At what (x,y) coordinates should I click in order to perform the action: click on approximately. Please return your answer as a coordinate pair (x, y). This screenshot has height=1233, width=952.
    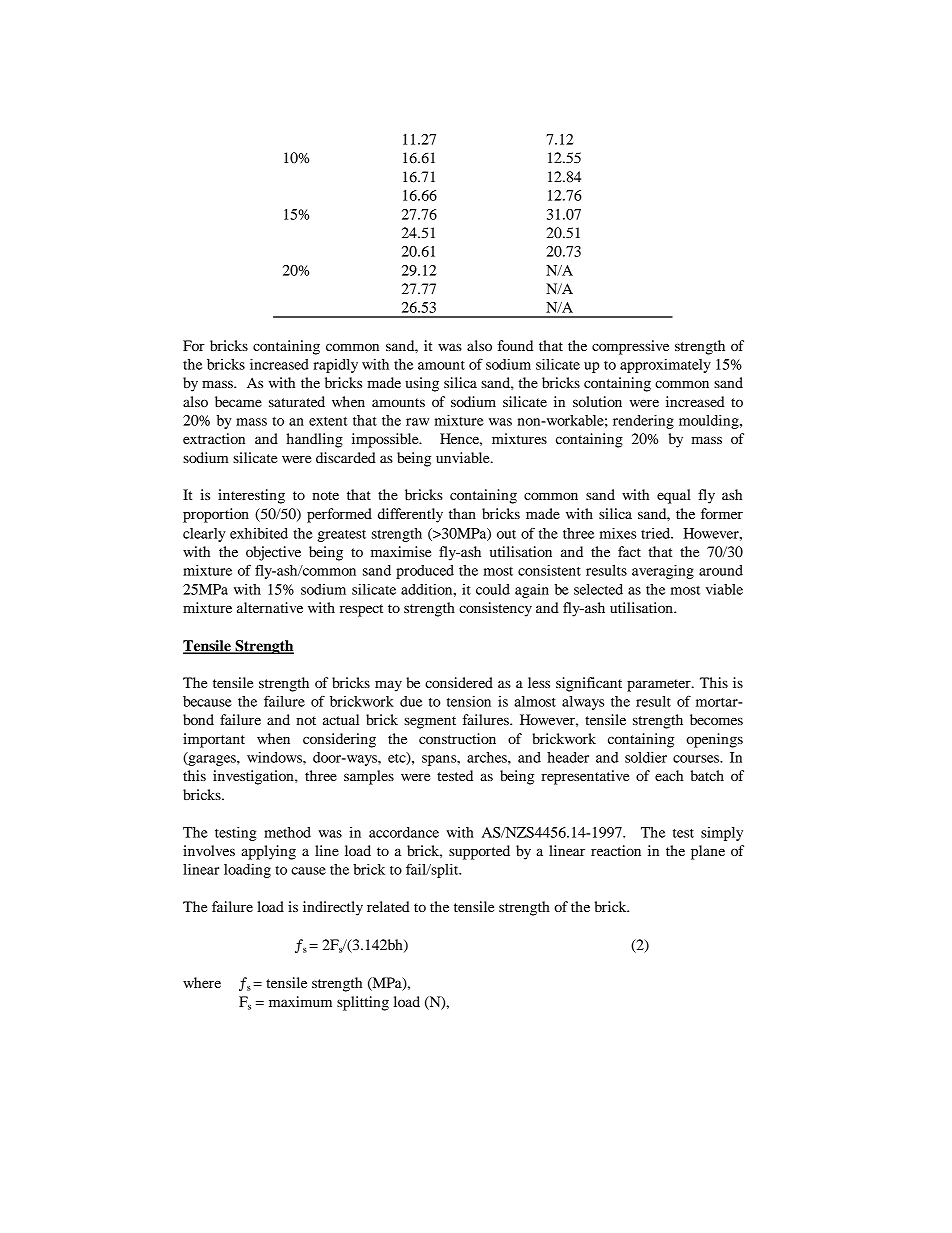
    Looking at the image, I should click on (665, 366).
